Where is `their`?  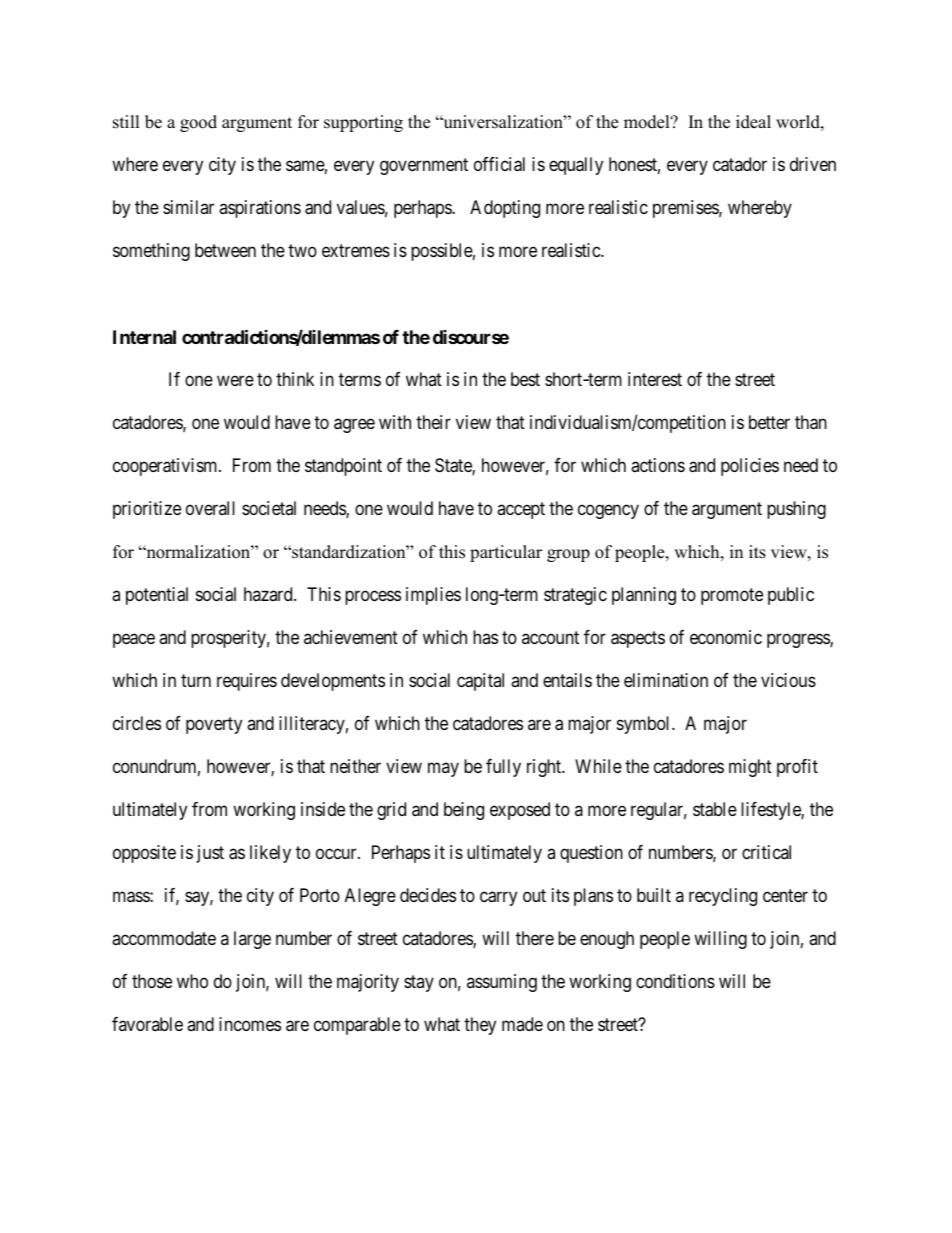 their is located at coordinates (433, 422).
